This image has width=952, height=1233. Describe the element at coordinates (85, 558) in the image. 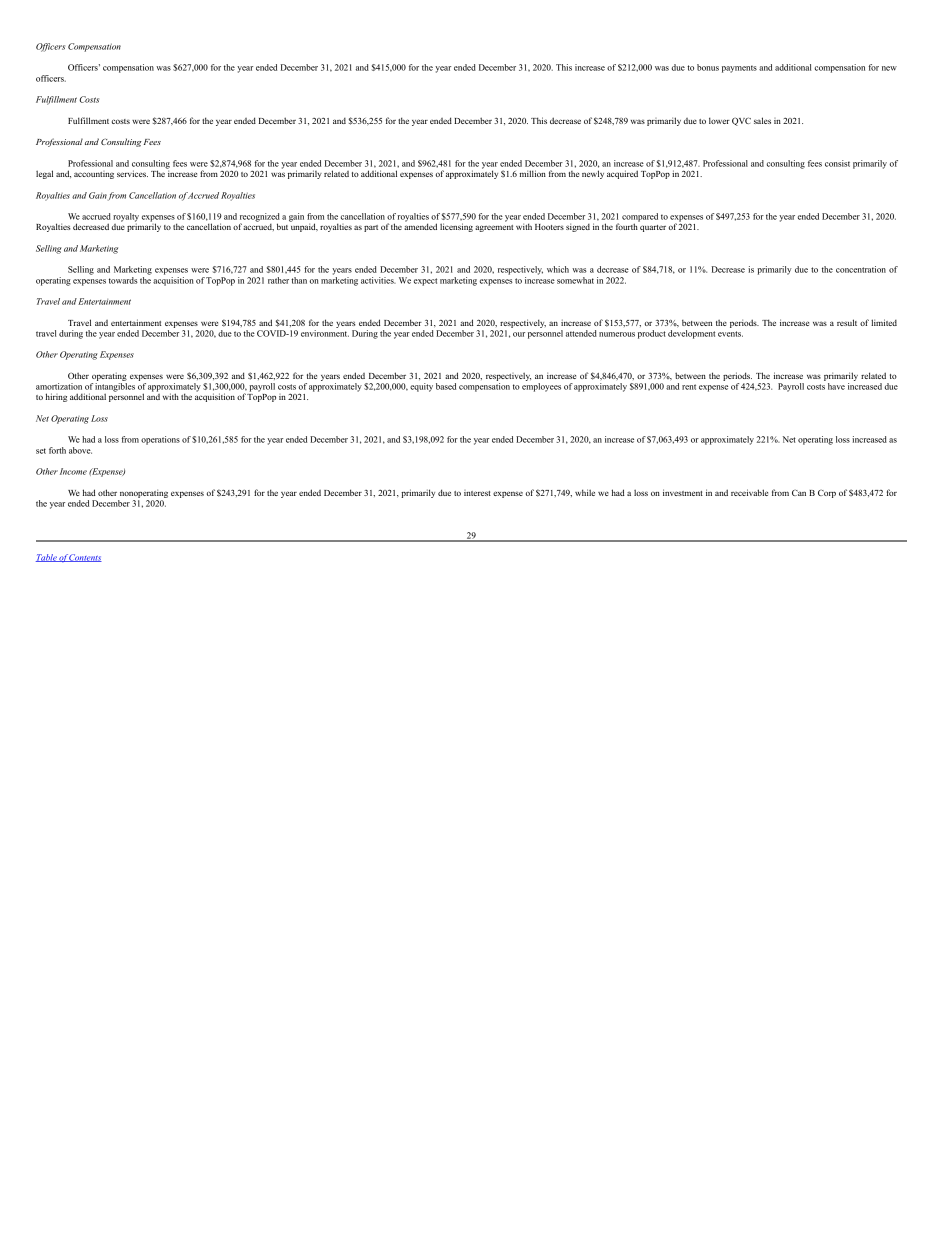

I see `Contents` at that location.
